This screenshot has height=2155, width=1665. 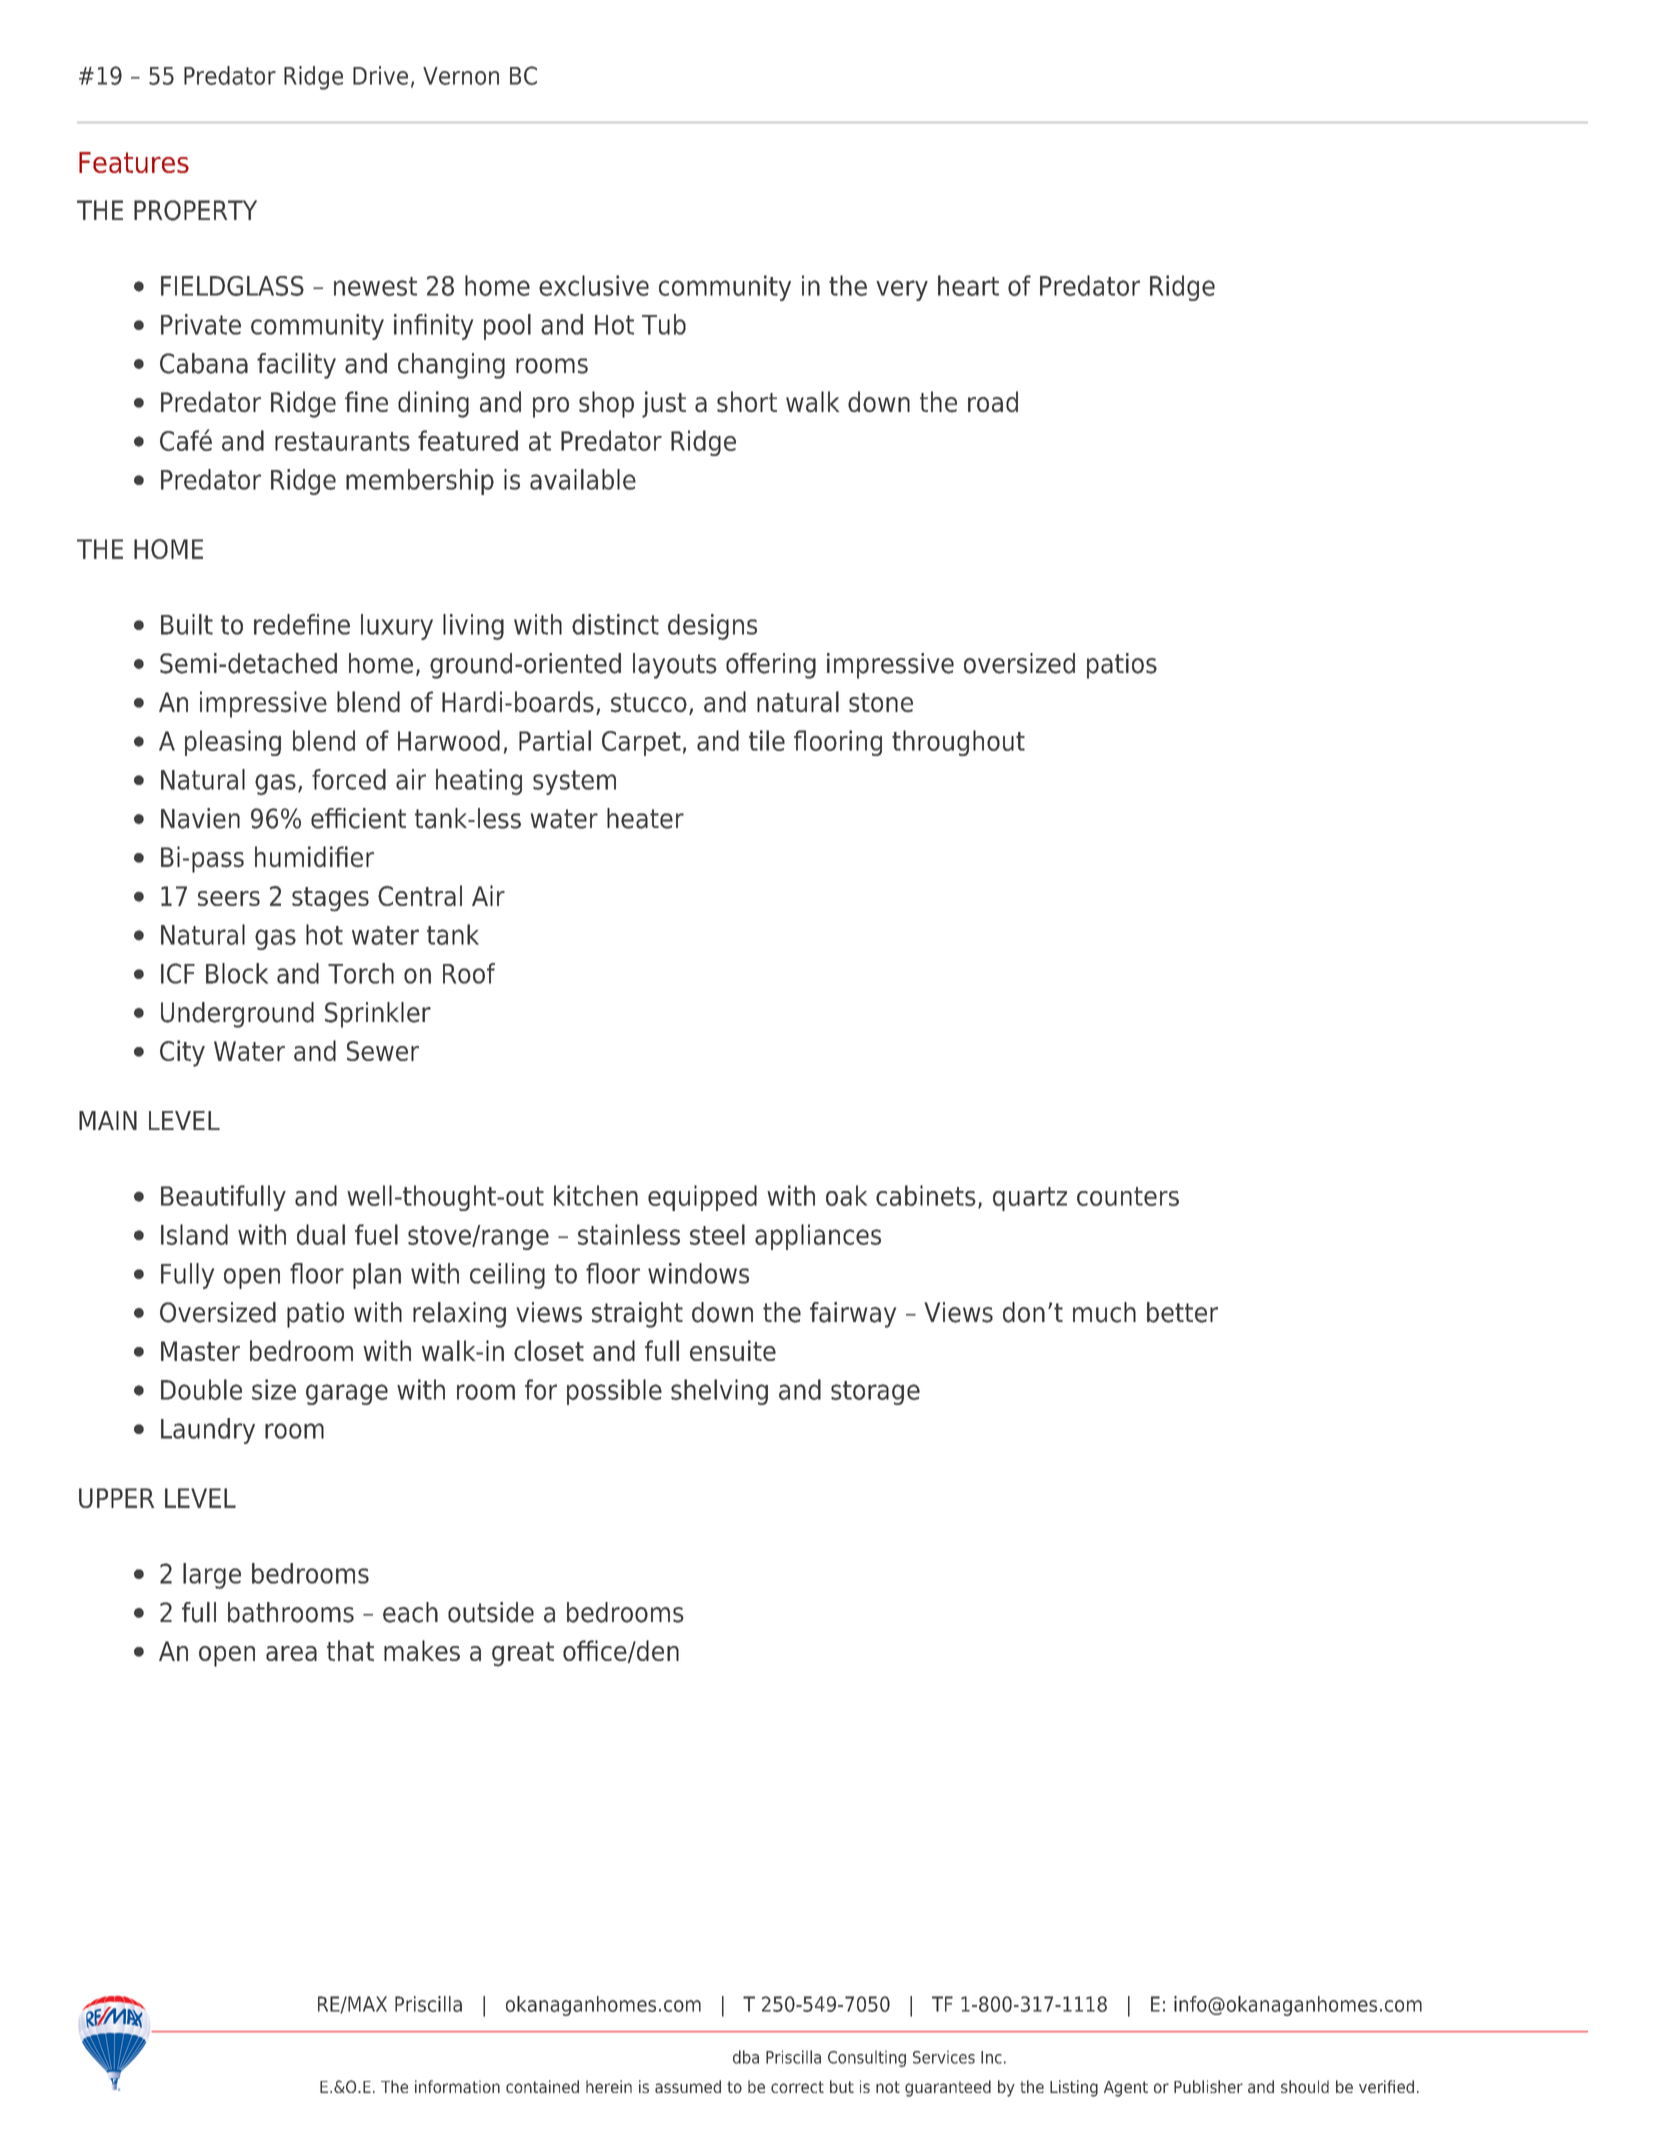 I want to click on much, so click(x=1104, y=1312).
